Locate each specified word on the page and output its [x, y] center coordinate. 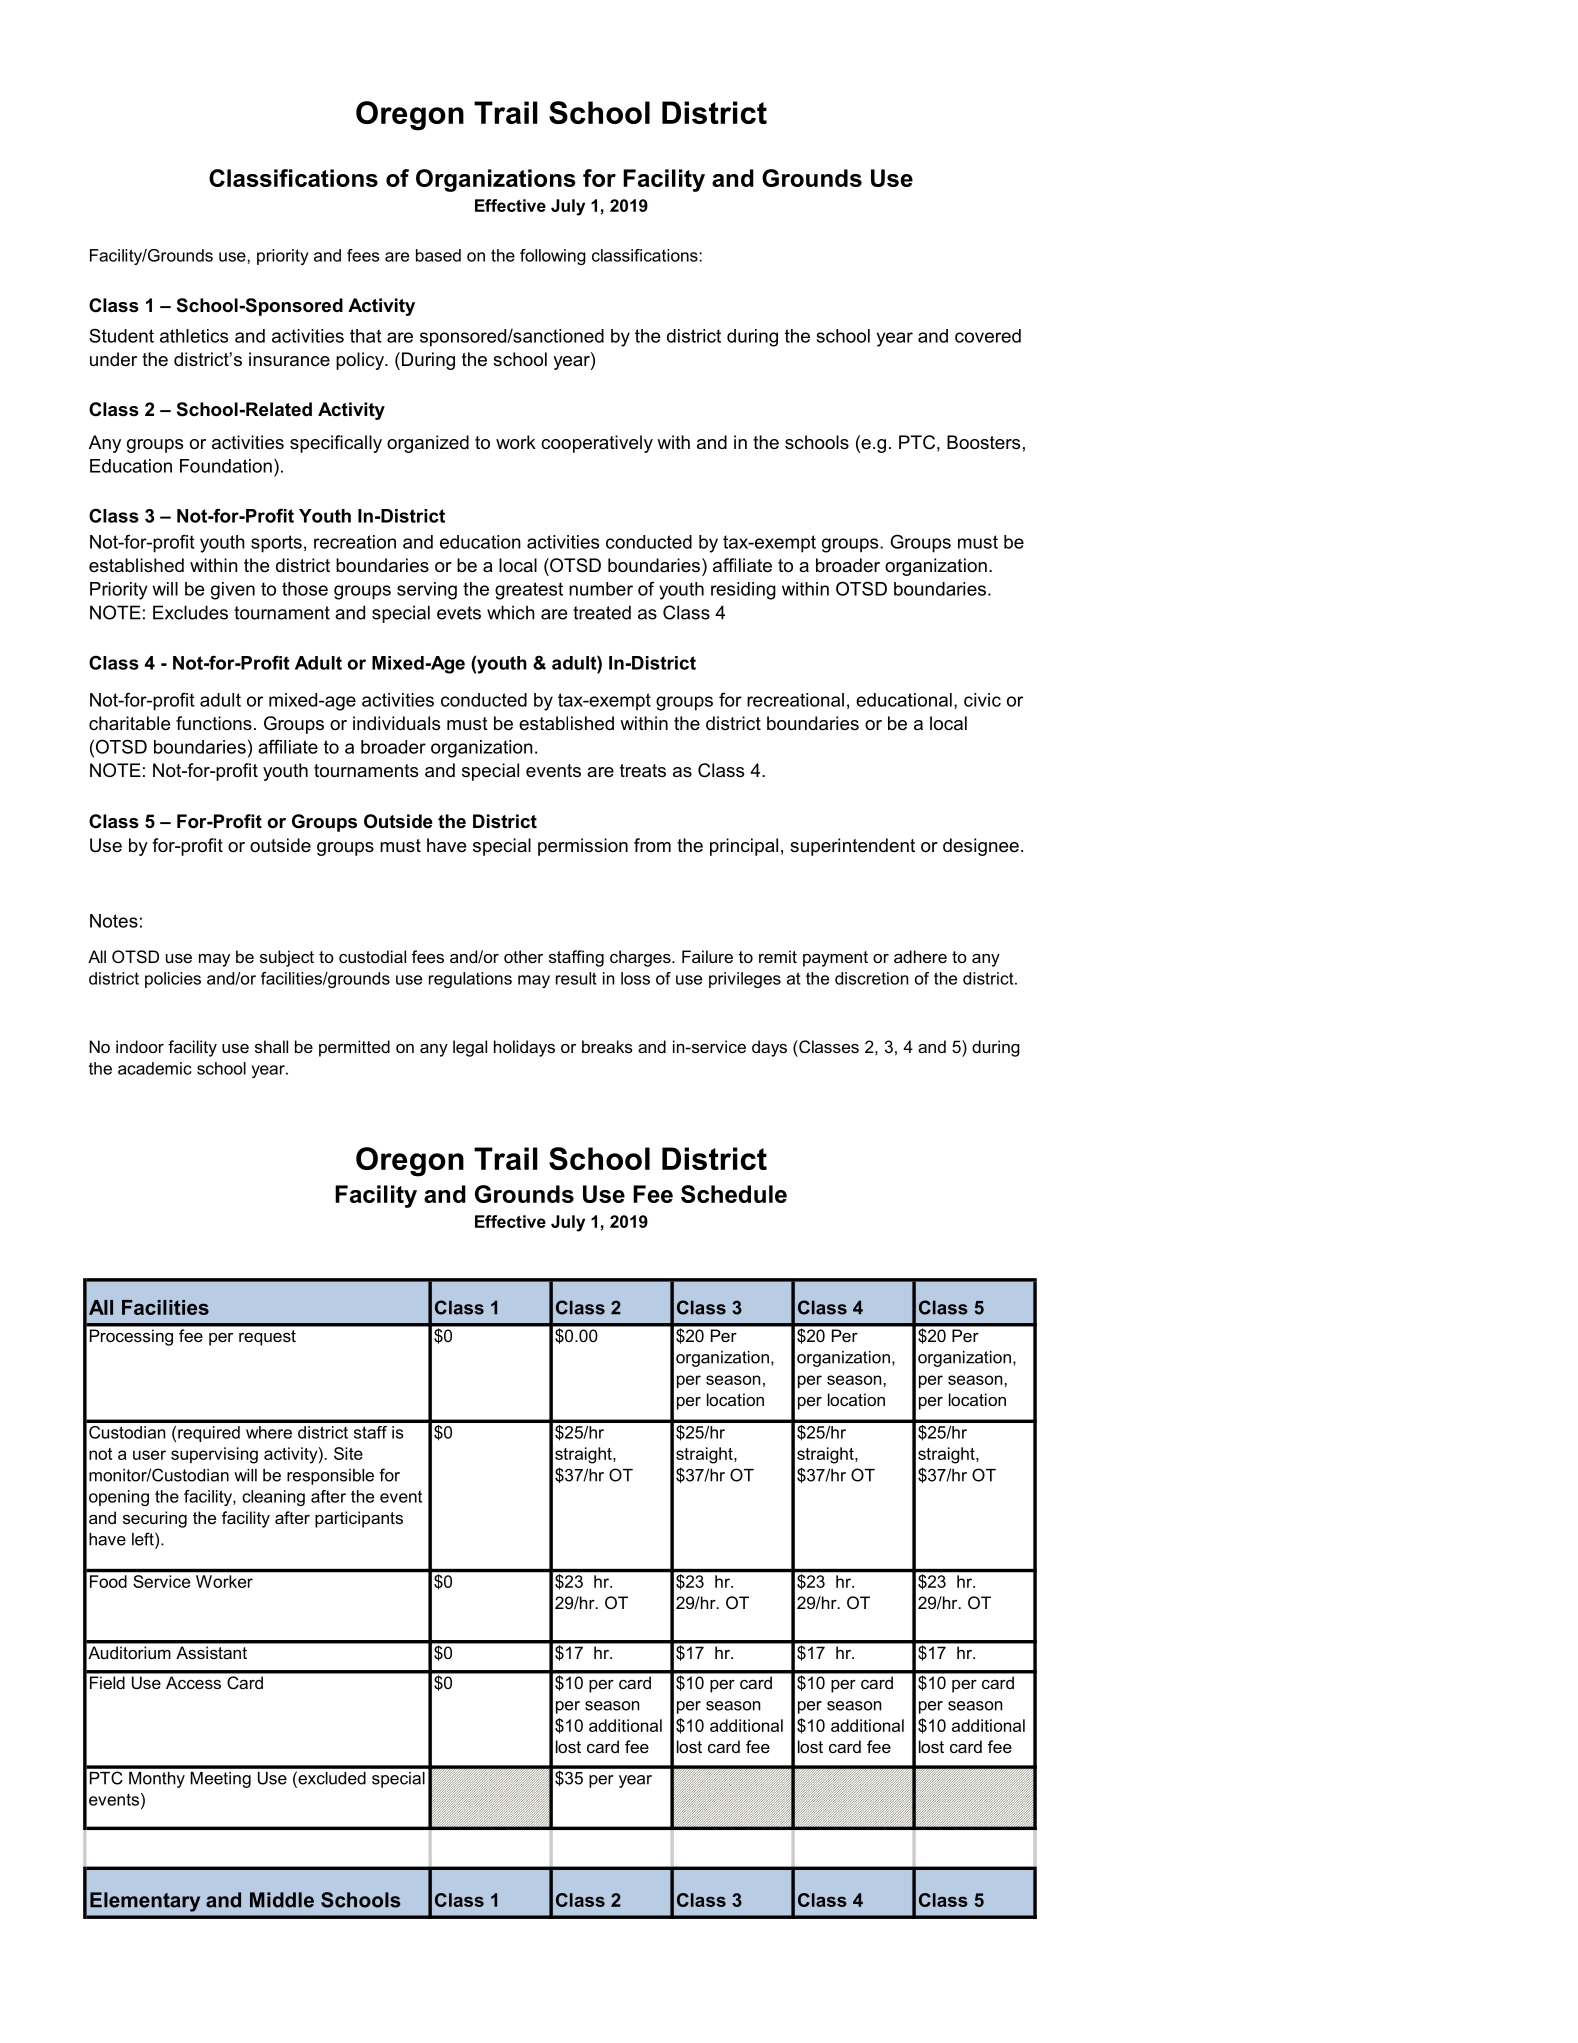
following [553, 257]
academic [155, 1068]
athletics [194, 336]
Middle [282, 1900]
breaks [607, 1046]
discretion [871, 978]
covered [988, 336]
